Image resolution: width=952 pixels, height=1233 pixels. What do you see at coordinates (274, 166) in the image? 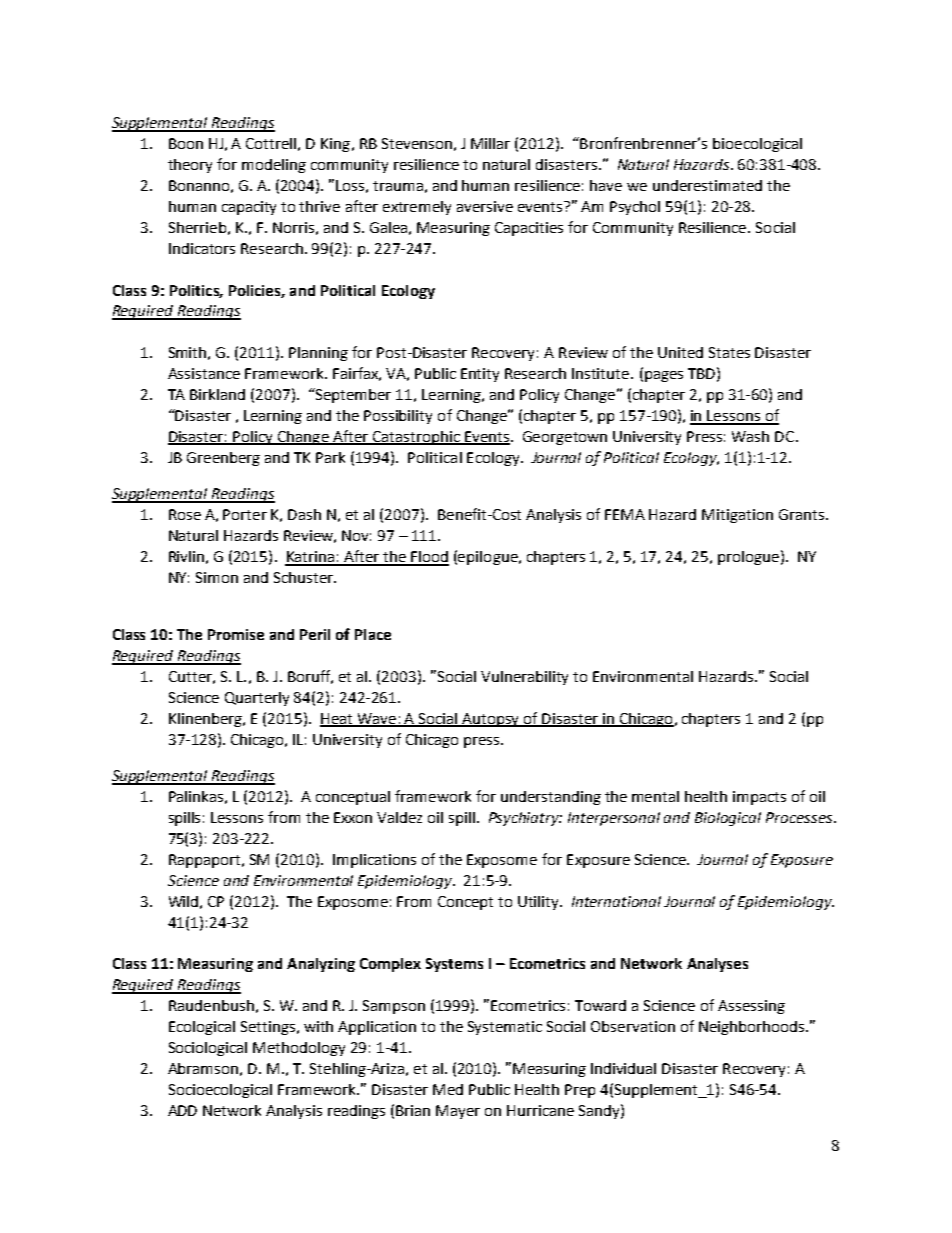
I see `modeling` at bounding box center [274, 166].
